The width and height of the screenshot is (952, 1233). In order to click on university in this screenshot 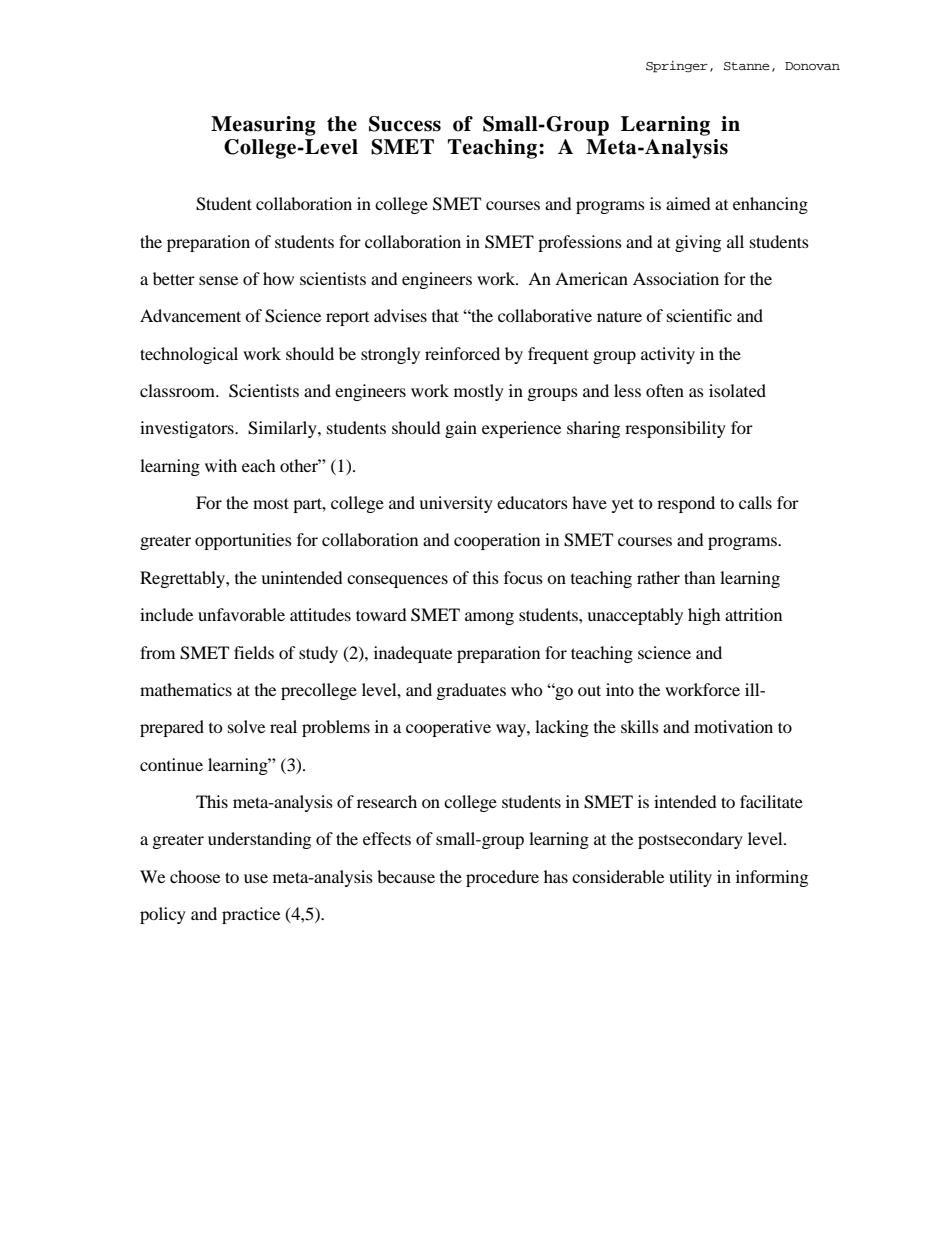, I will do `click(456, 504)`.
